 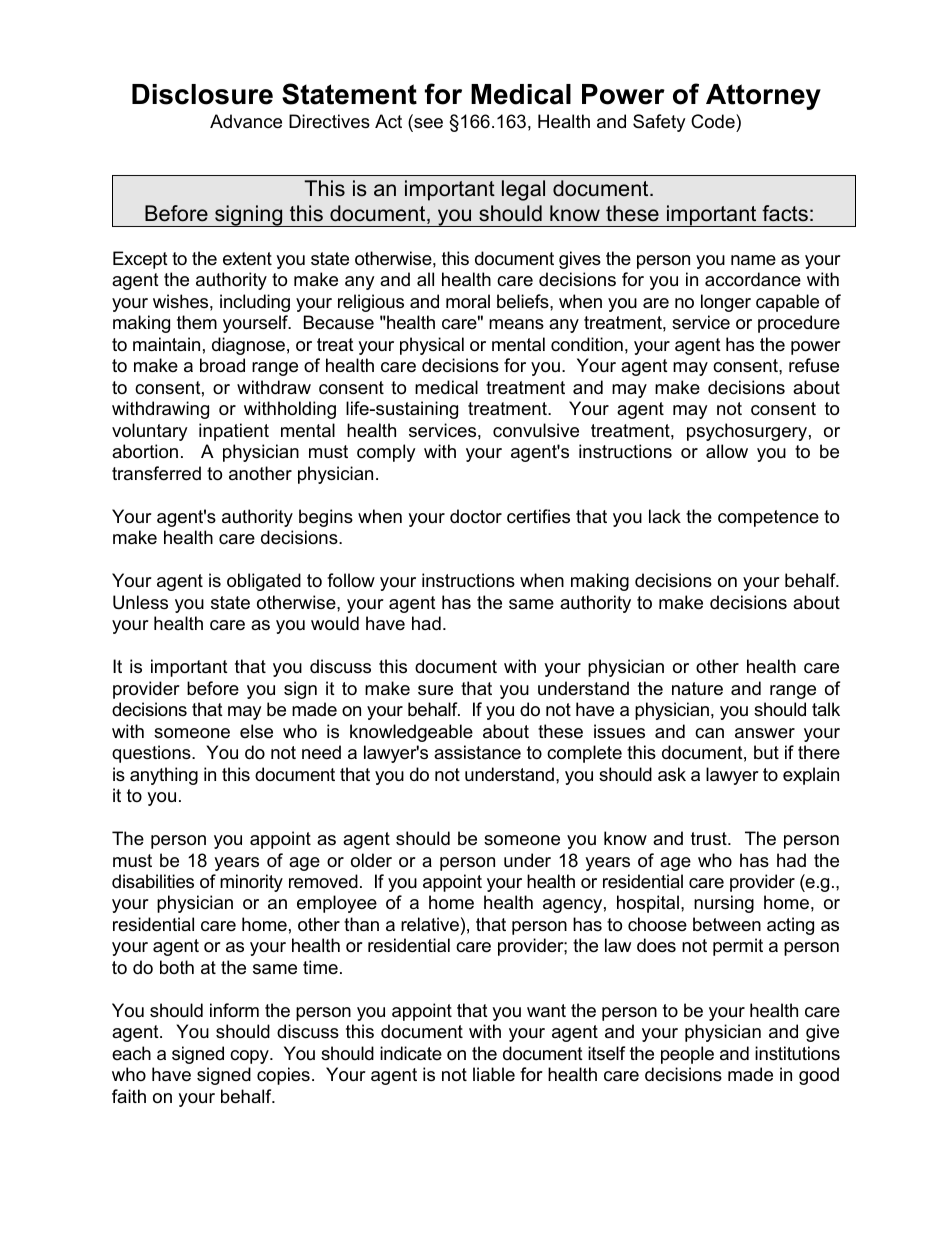 What do you see at coordinates (234, 432) in the page?
I see `inpatient` at bounding box center [234, 432].
